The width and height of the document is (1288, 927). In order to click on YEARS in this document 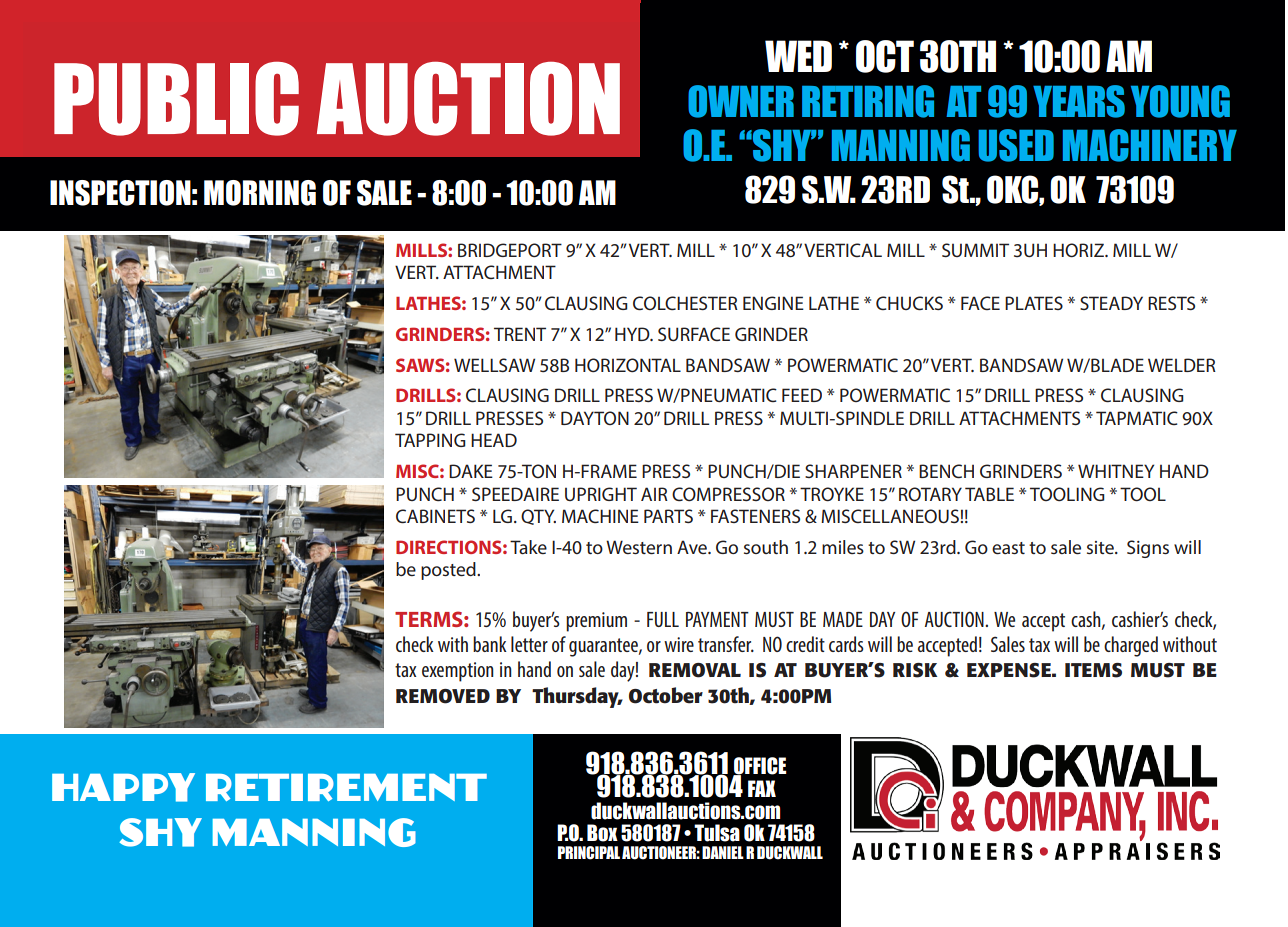, I will do `click(1079, 101)`.
